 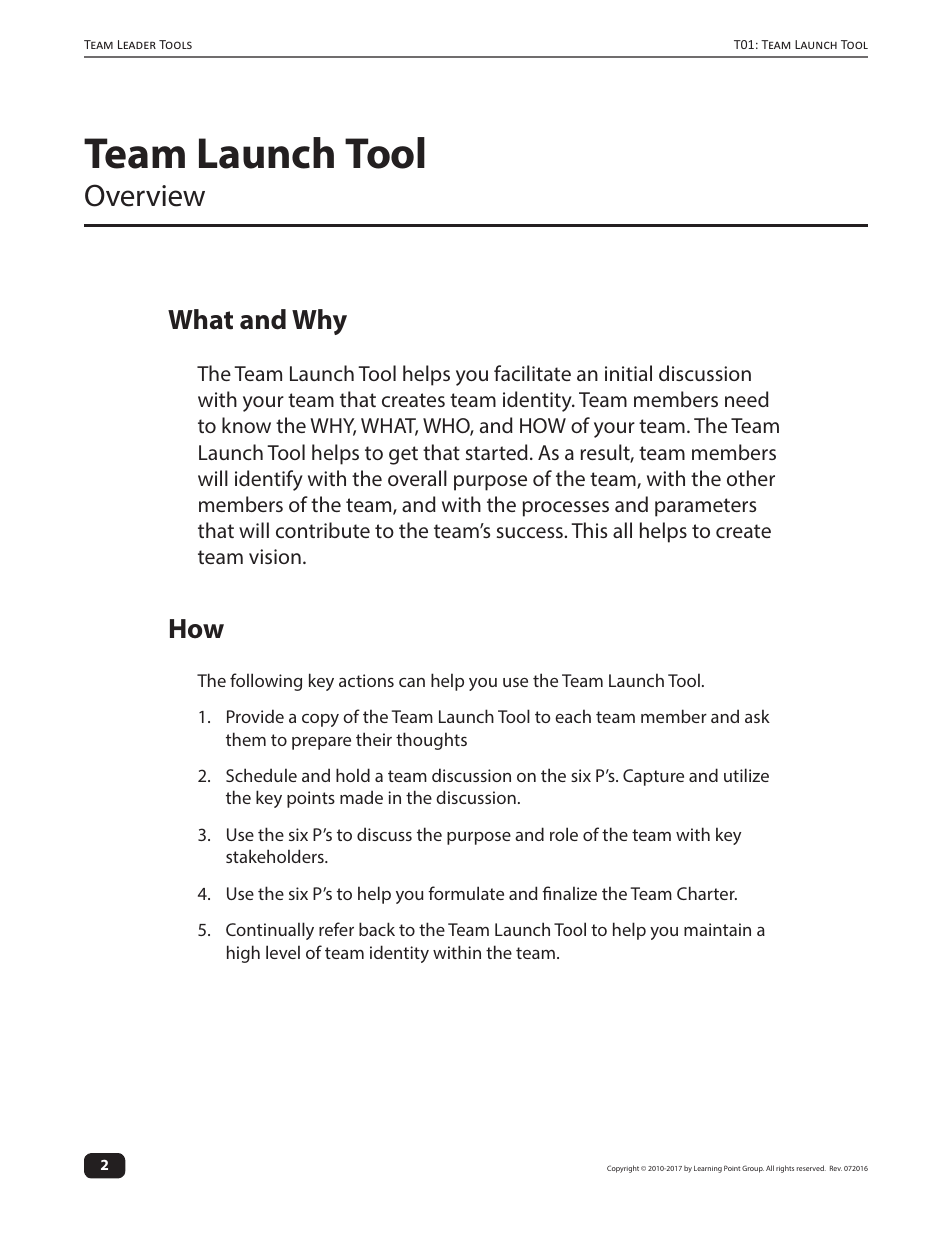 What do you see at coordinates (275, 556) in the document?
I see `vision` at bounding box center [275, 556].
